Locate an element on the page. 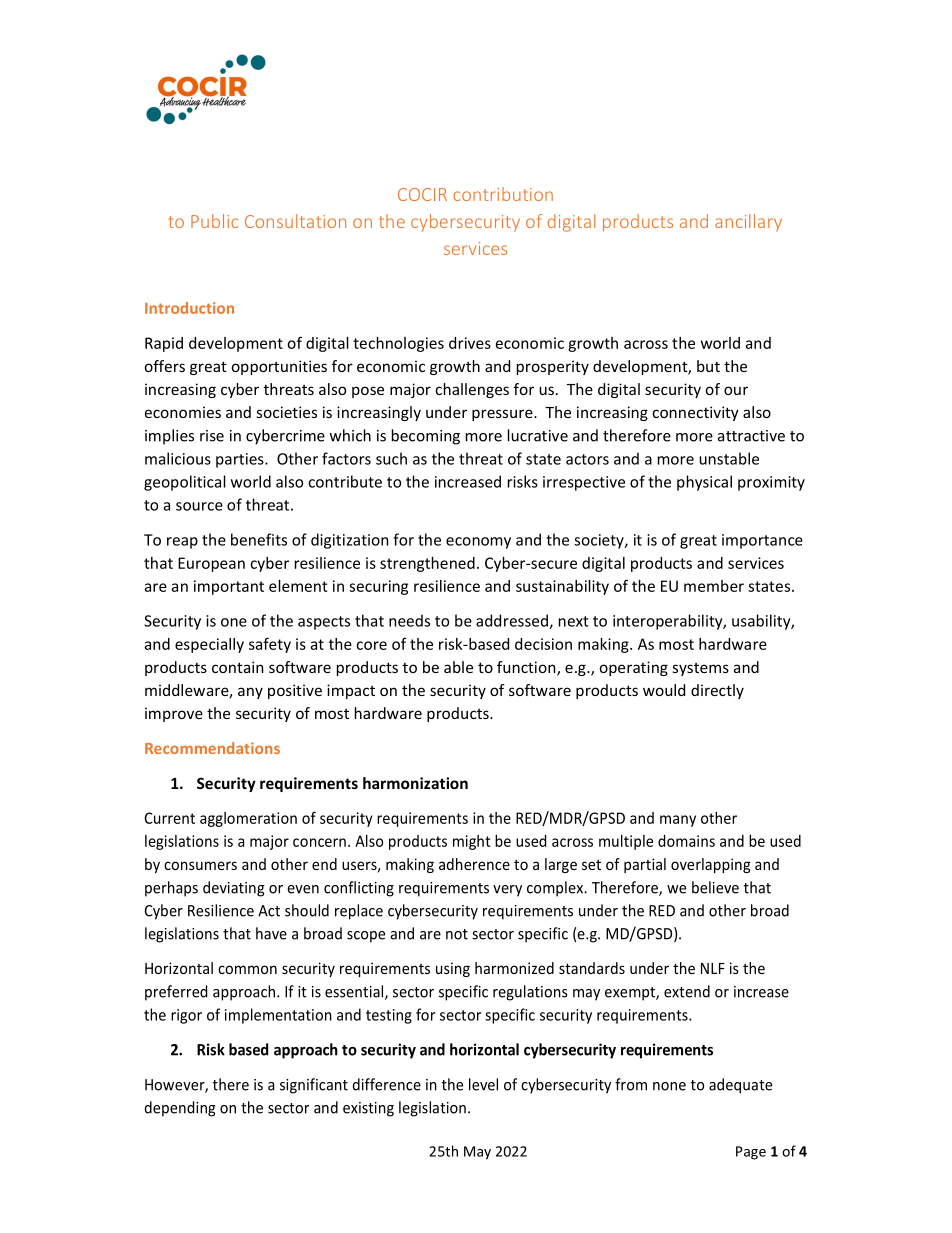 This image has height=1233, width=952. systems is located at coordinates (700, 669).
